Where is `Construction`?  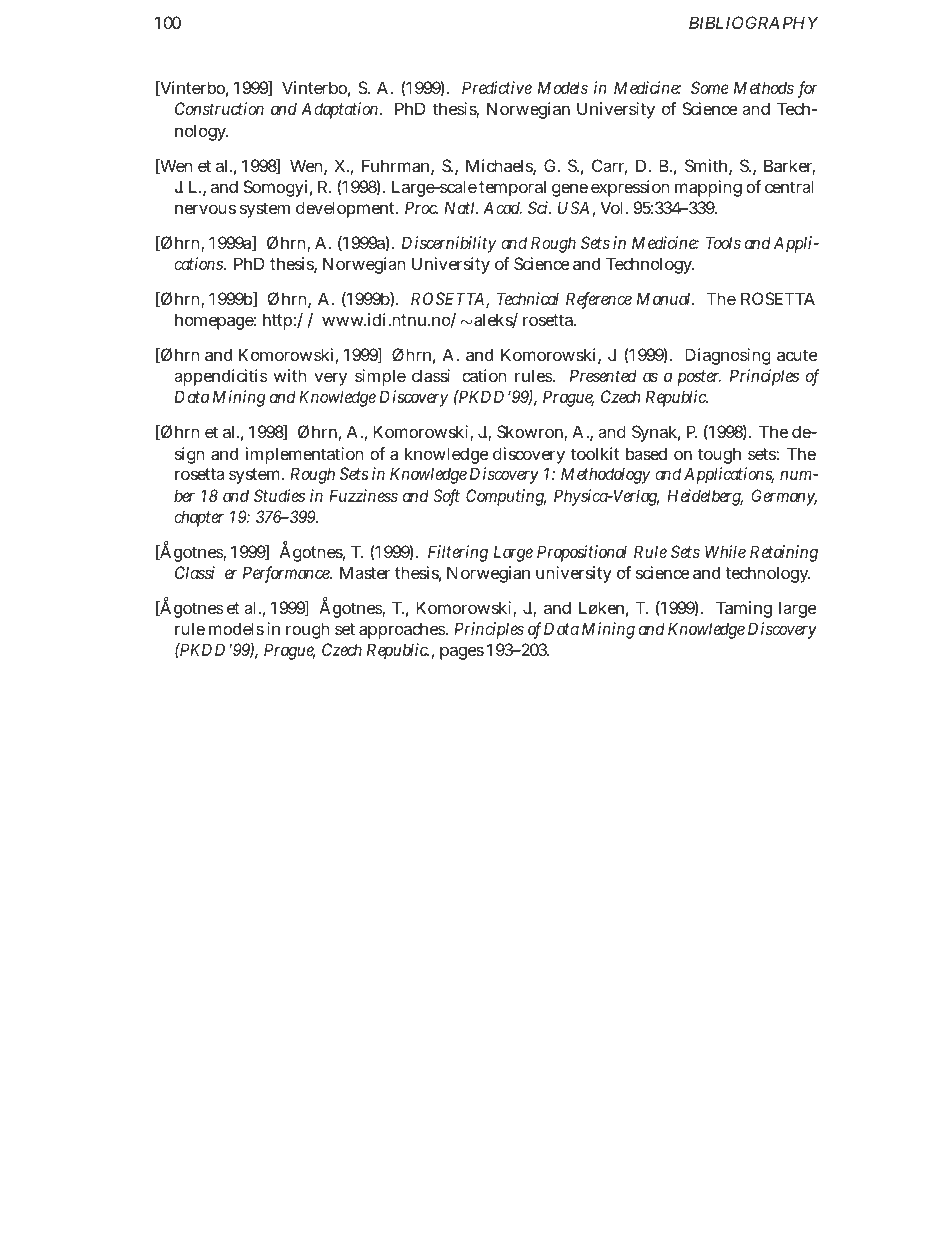 Construction is located at coordinates (219, 108).
